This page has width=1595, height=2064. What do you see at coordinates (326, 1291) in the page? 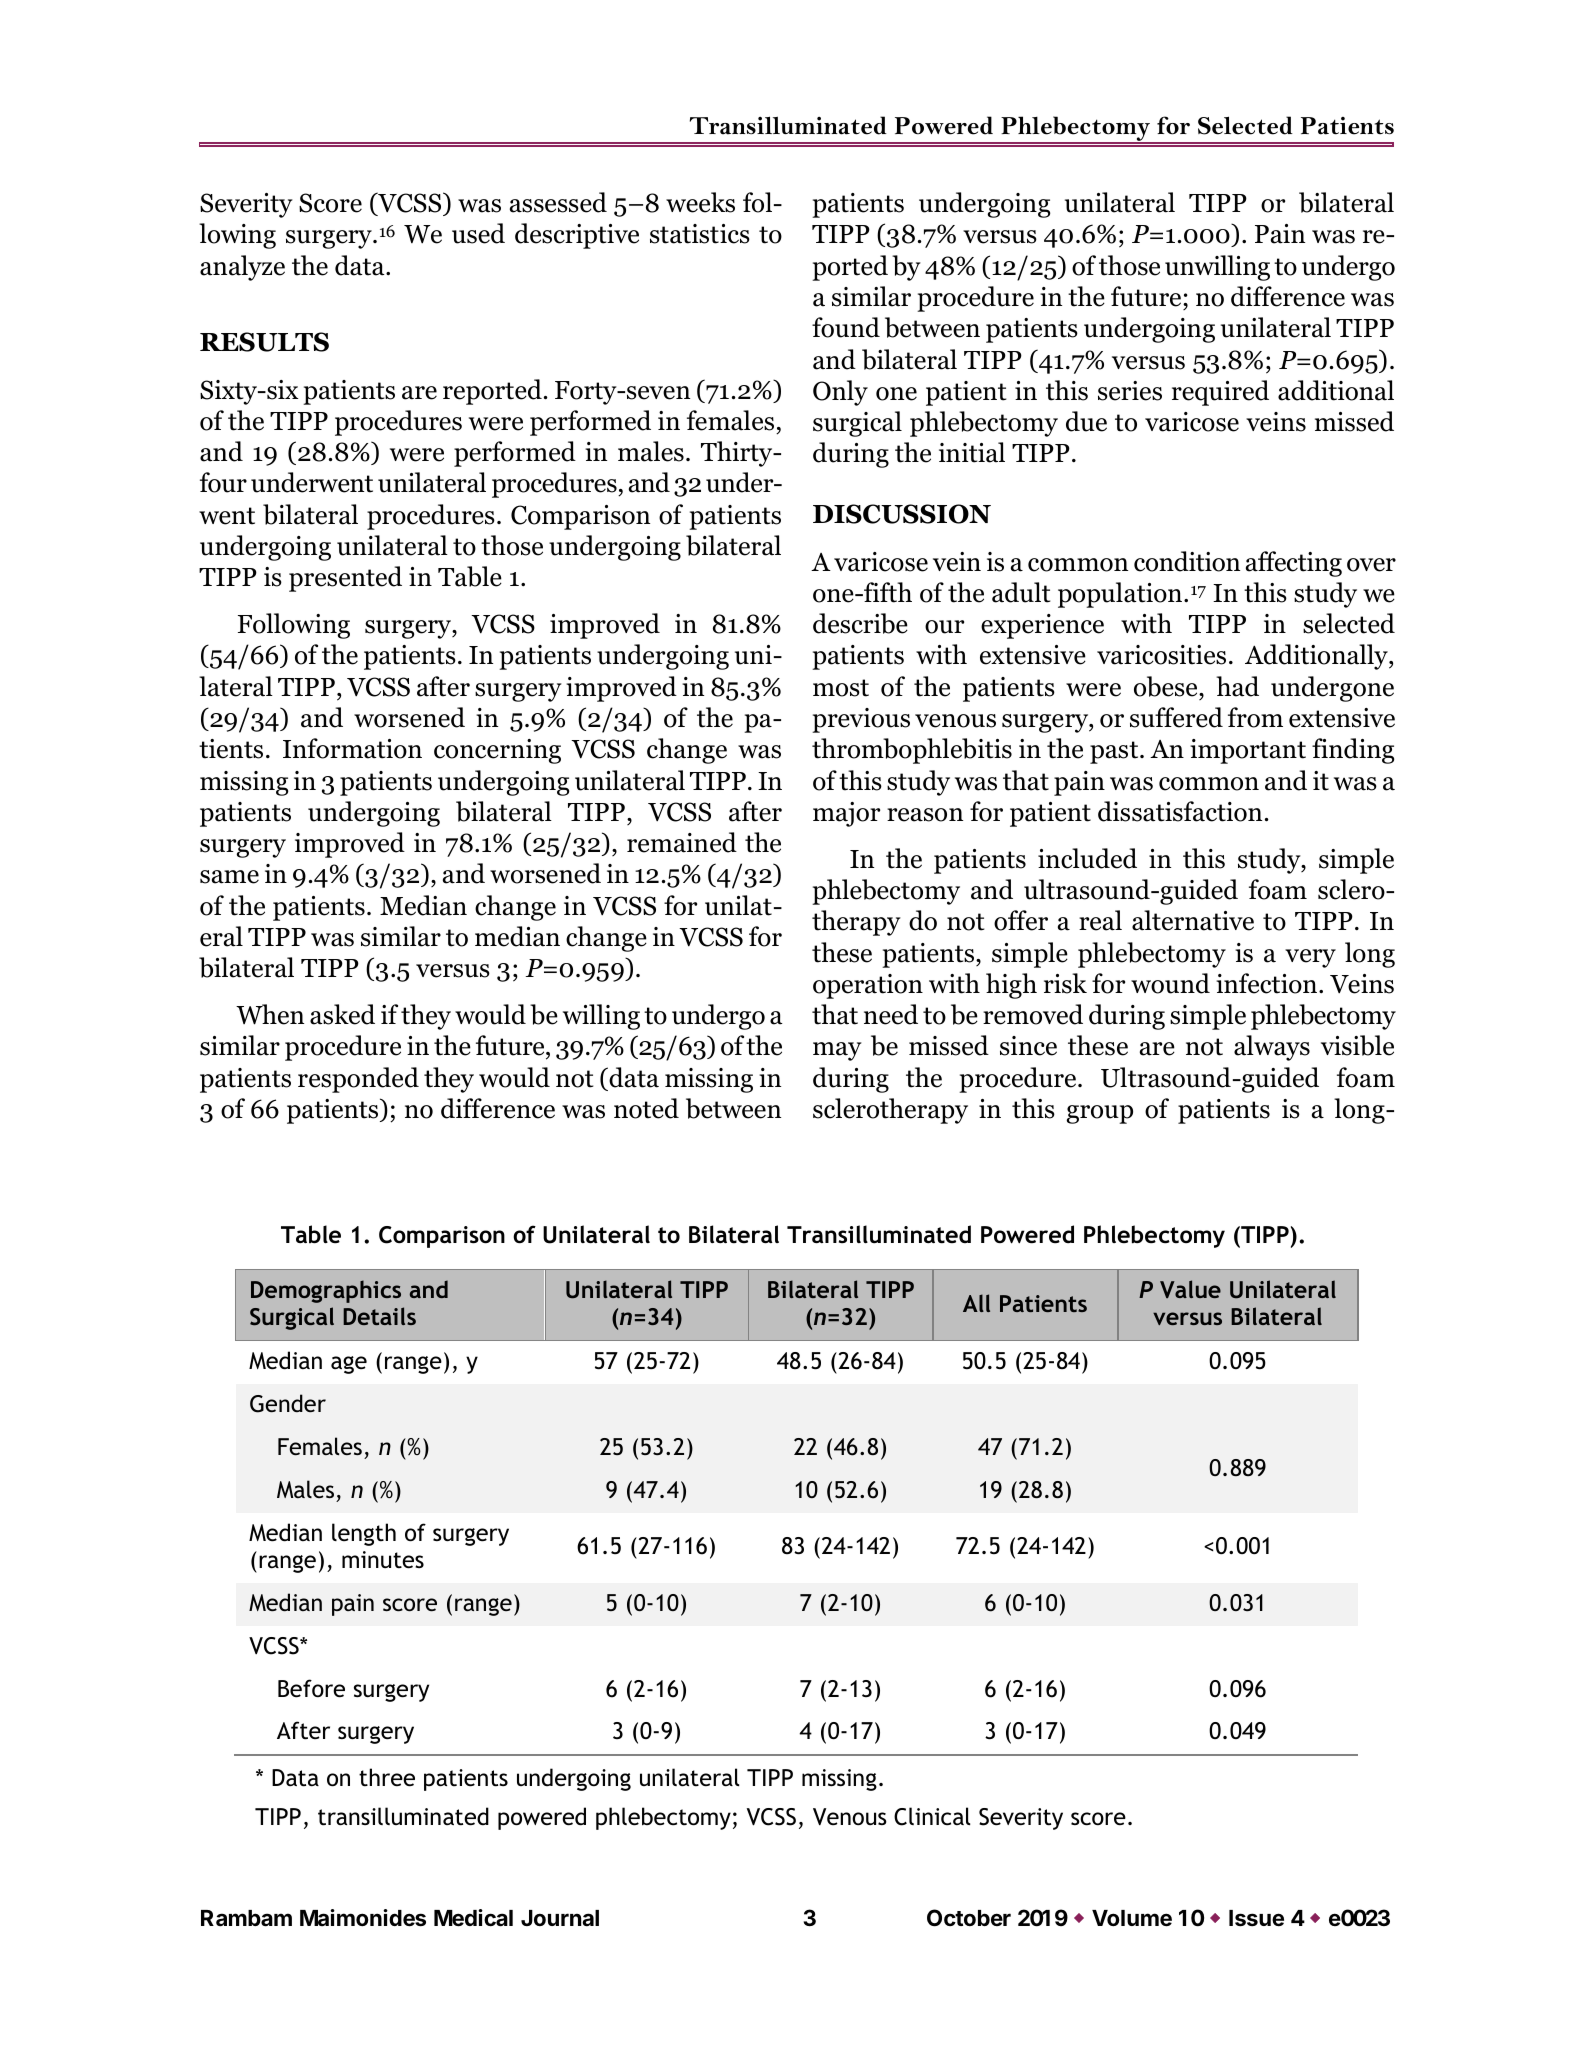
I see `Demographics` at bounding box center [326, 1291].
